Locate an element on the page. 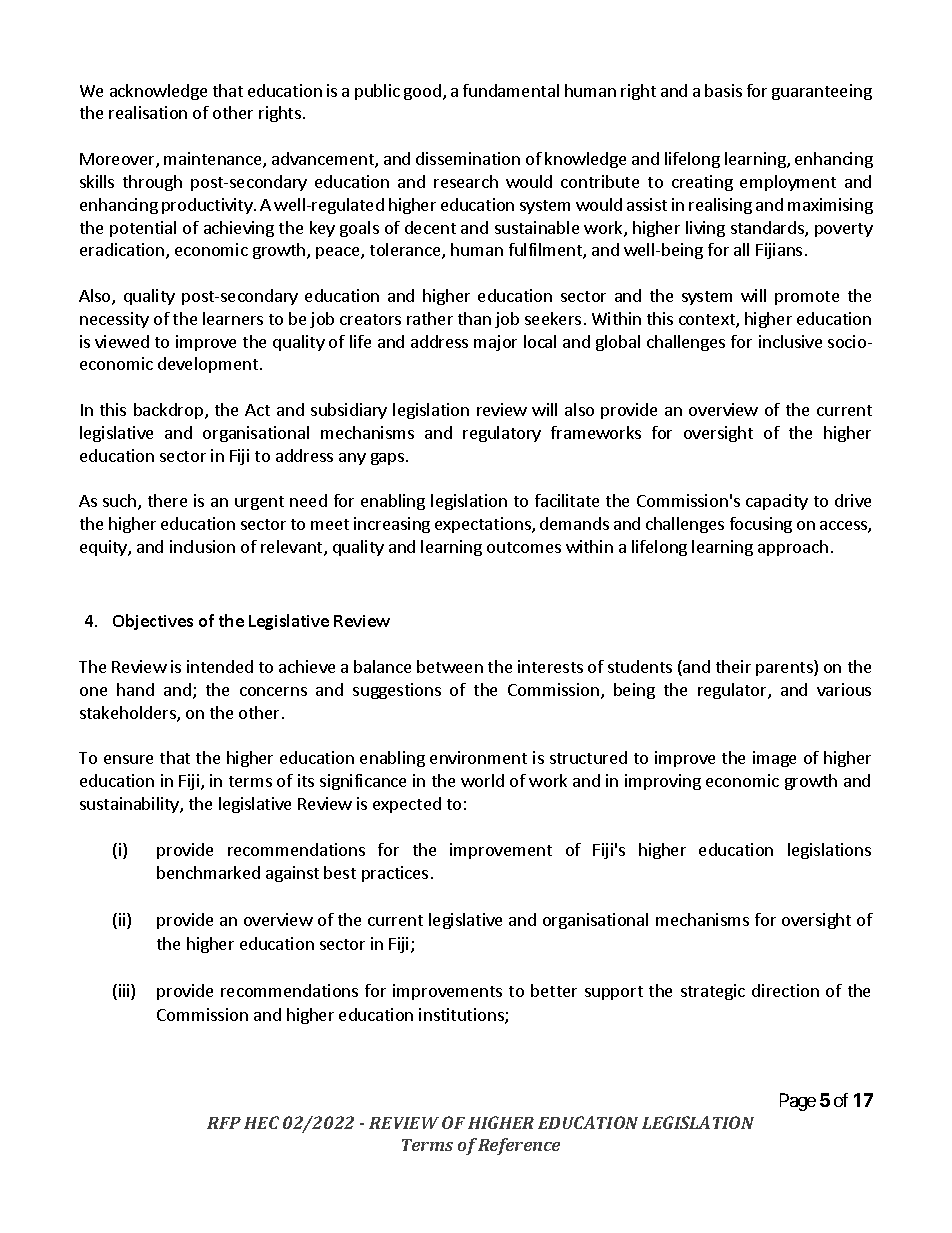 The height and width of the document is (1233, 952). Objectives is located at coordinates (153, 622).
